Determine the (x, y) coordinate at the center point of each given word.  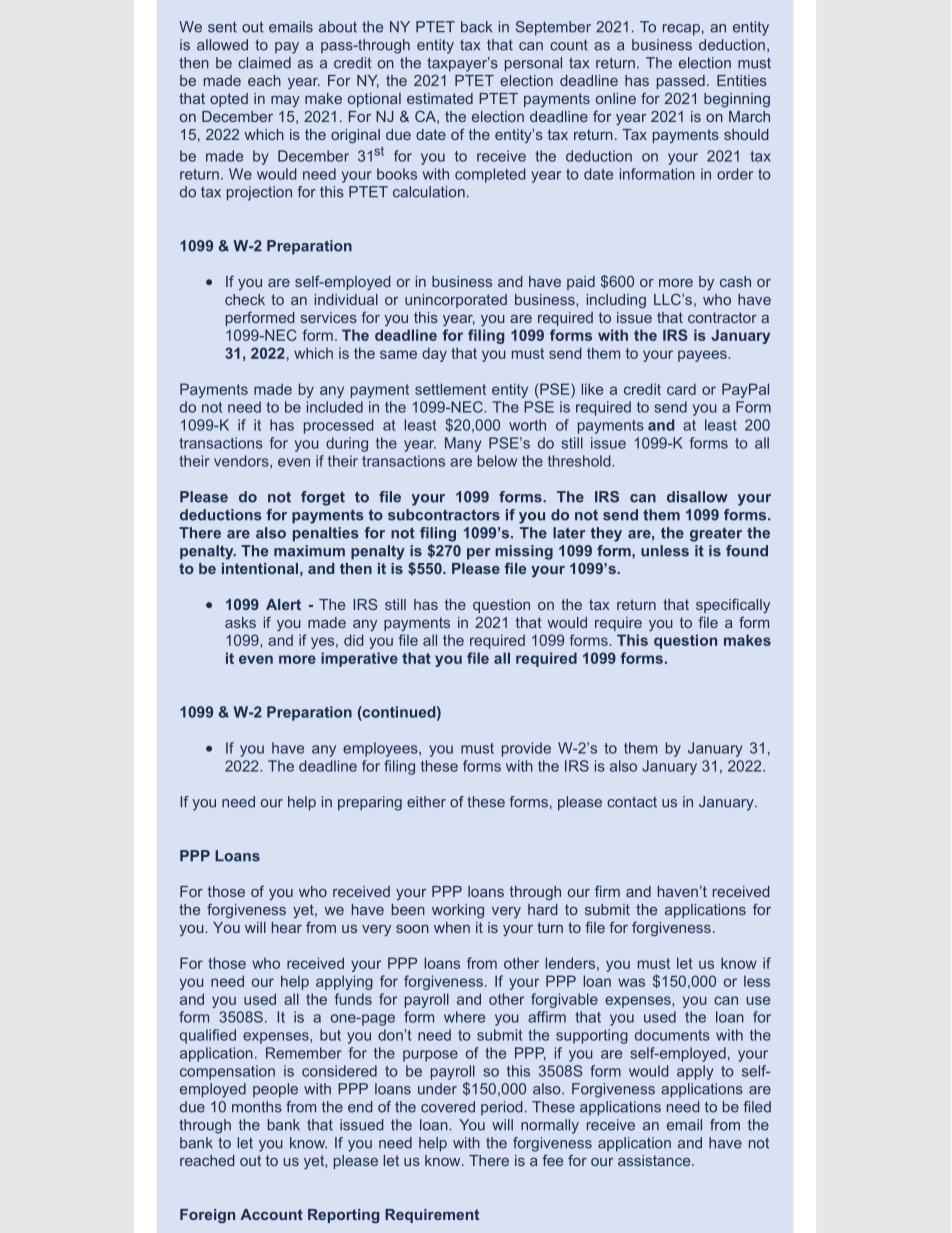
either (426, 802)
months (257, 1107)
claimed (264, 63)
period (501, 1108)
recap (681, 30)
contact (632, 802)
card (681, 389)
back (476, 27)
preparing (370, 803)
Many (463, 444)
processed (338, 426)
